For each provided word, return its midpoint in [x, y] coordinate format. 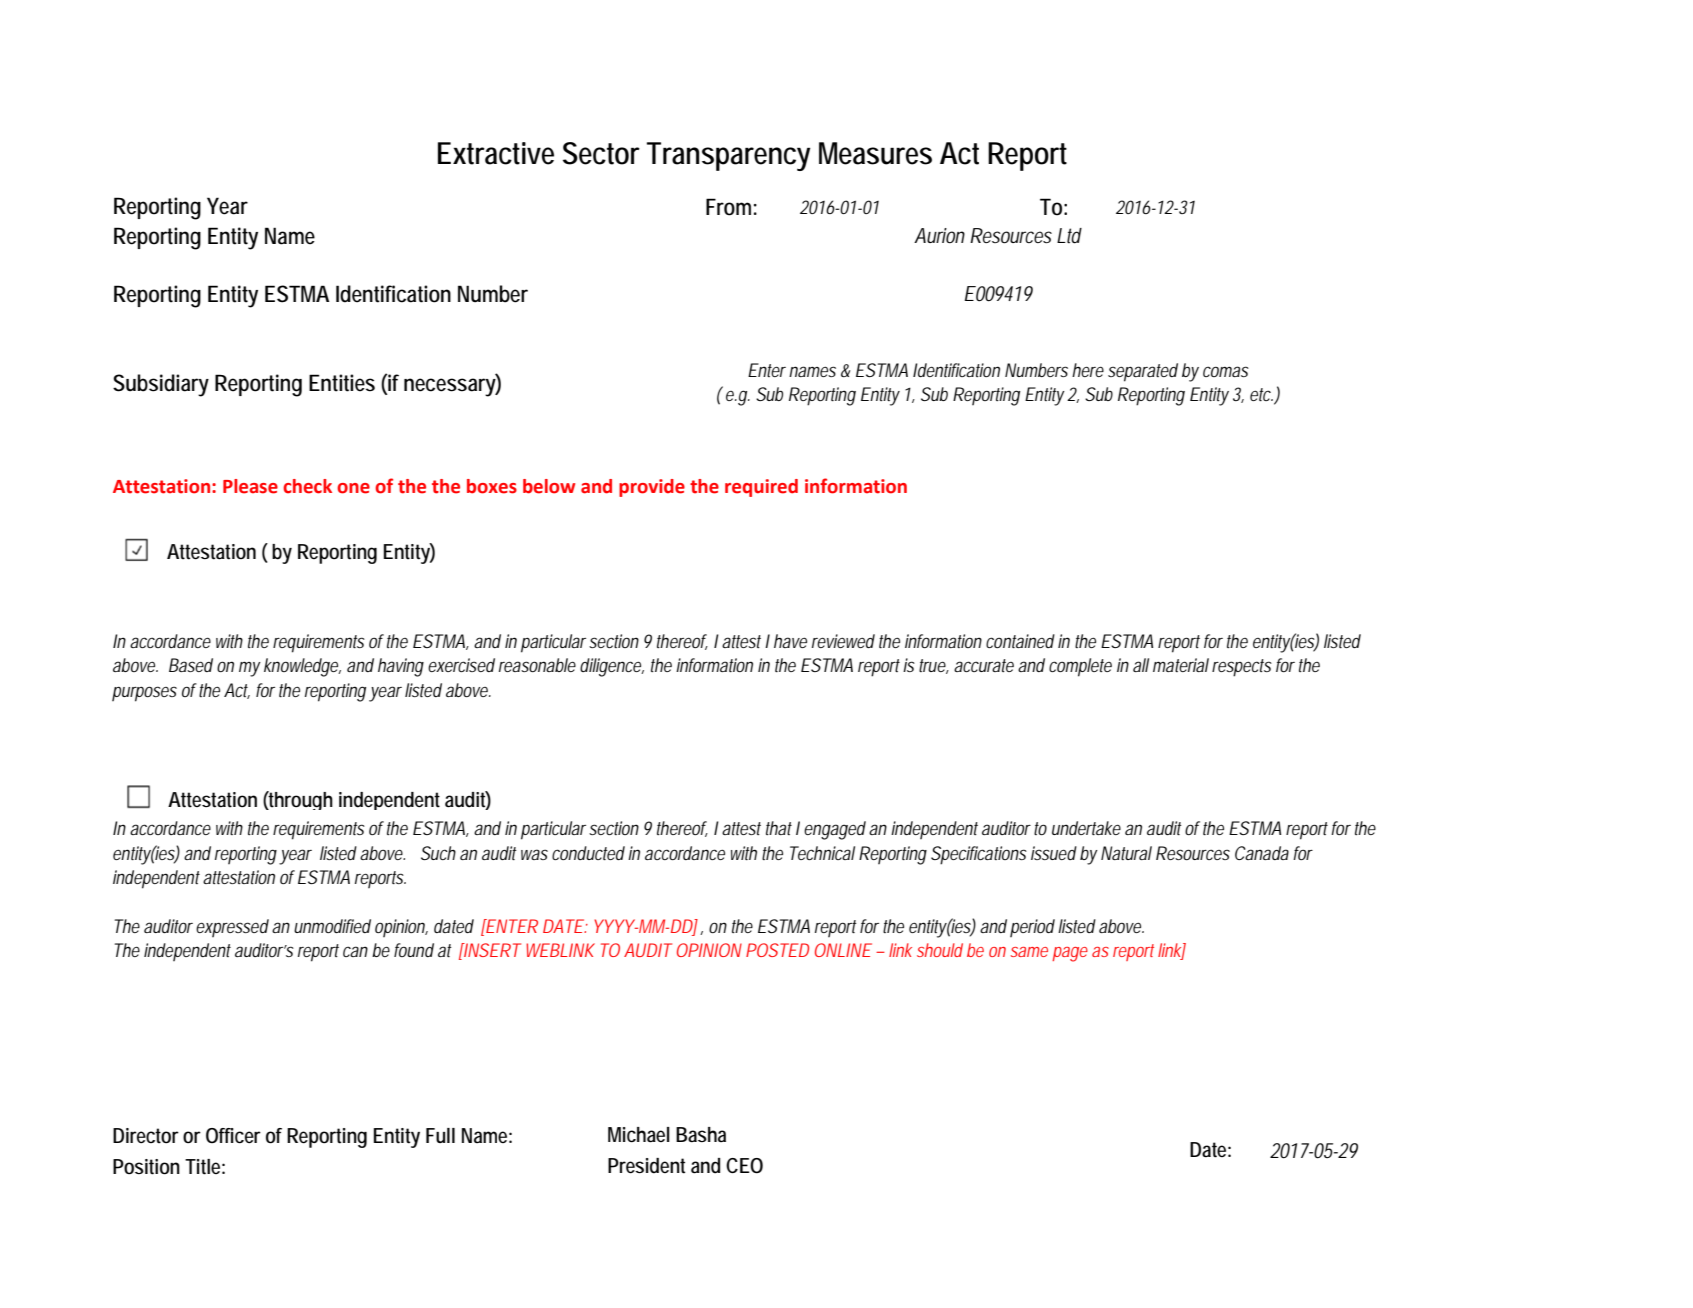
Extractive [496, 153]
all [1141, 665]
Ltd [1069, 236]
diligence [612, 667]
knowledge [302, 667]
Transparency [728, 156]
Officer [233, 1136]
